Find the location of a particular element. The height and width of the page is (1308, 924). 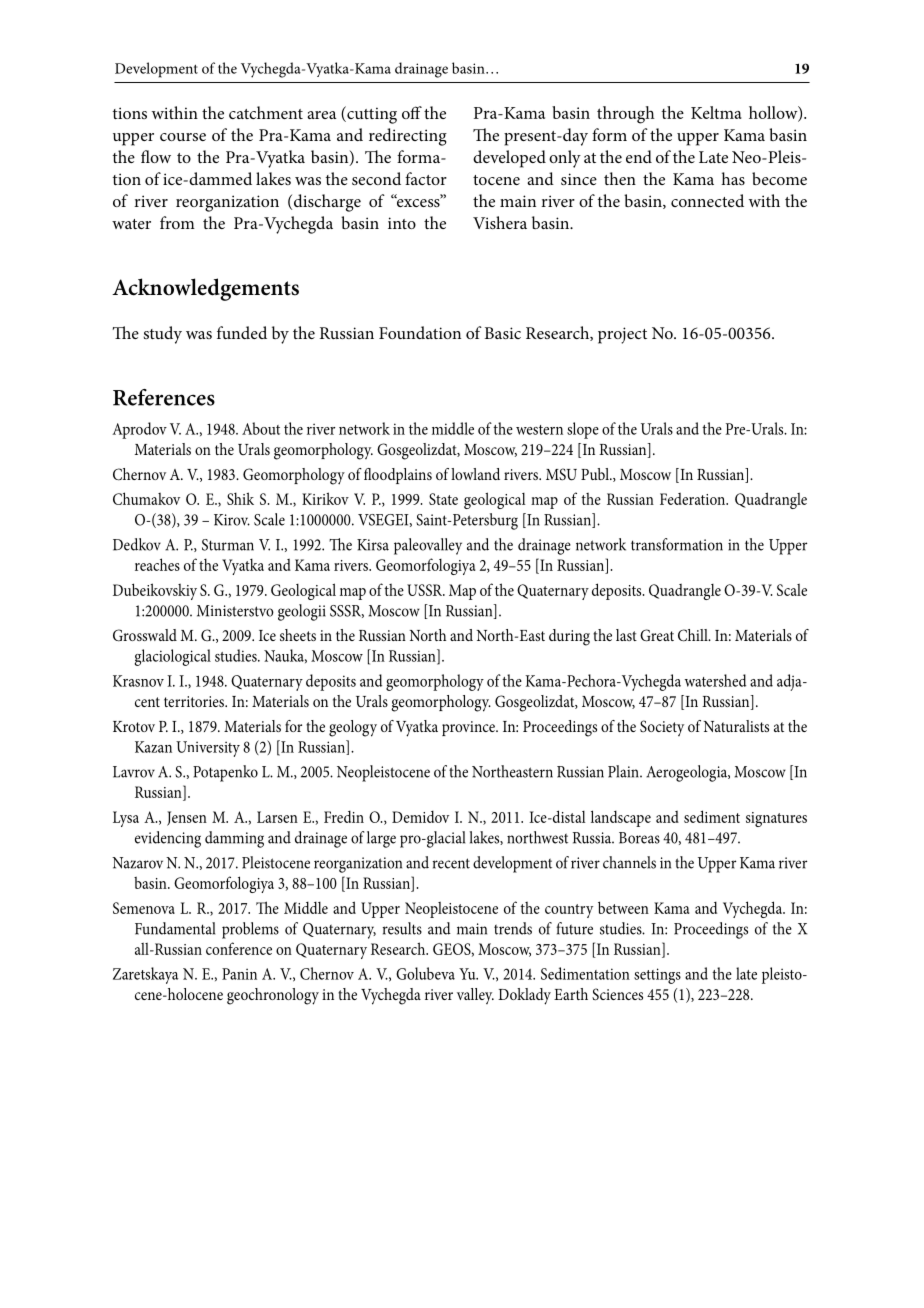

has is located at coordinates (733, 178).
